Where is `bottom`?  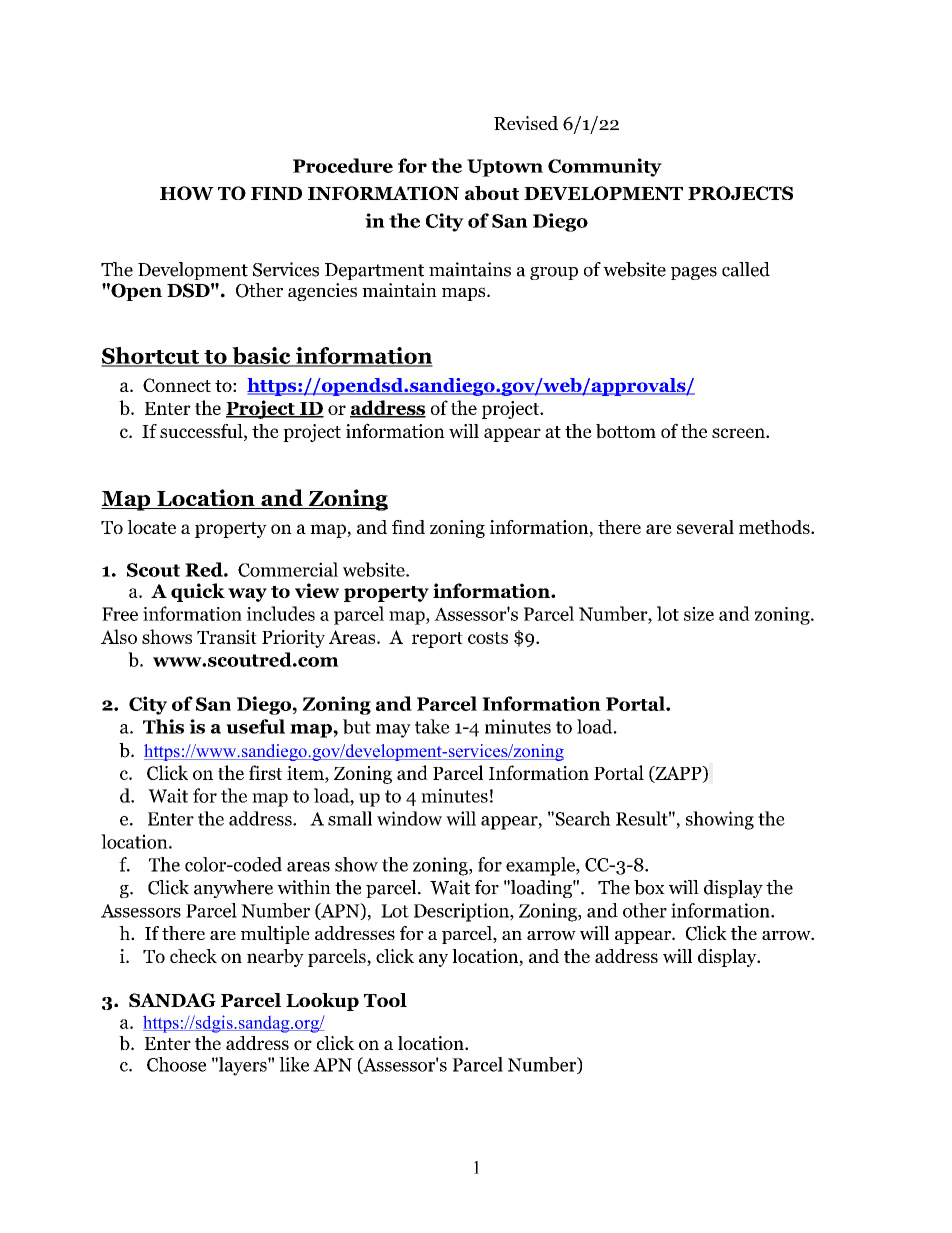 bottom is located at coordinates (626, 431).
